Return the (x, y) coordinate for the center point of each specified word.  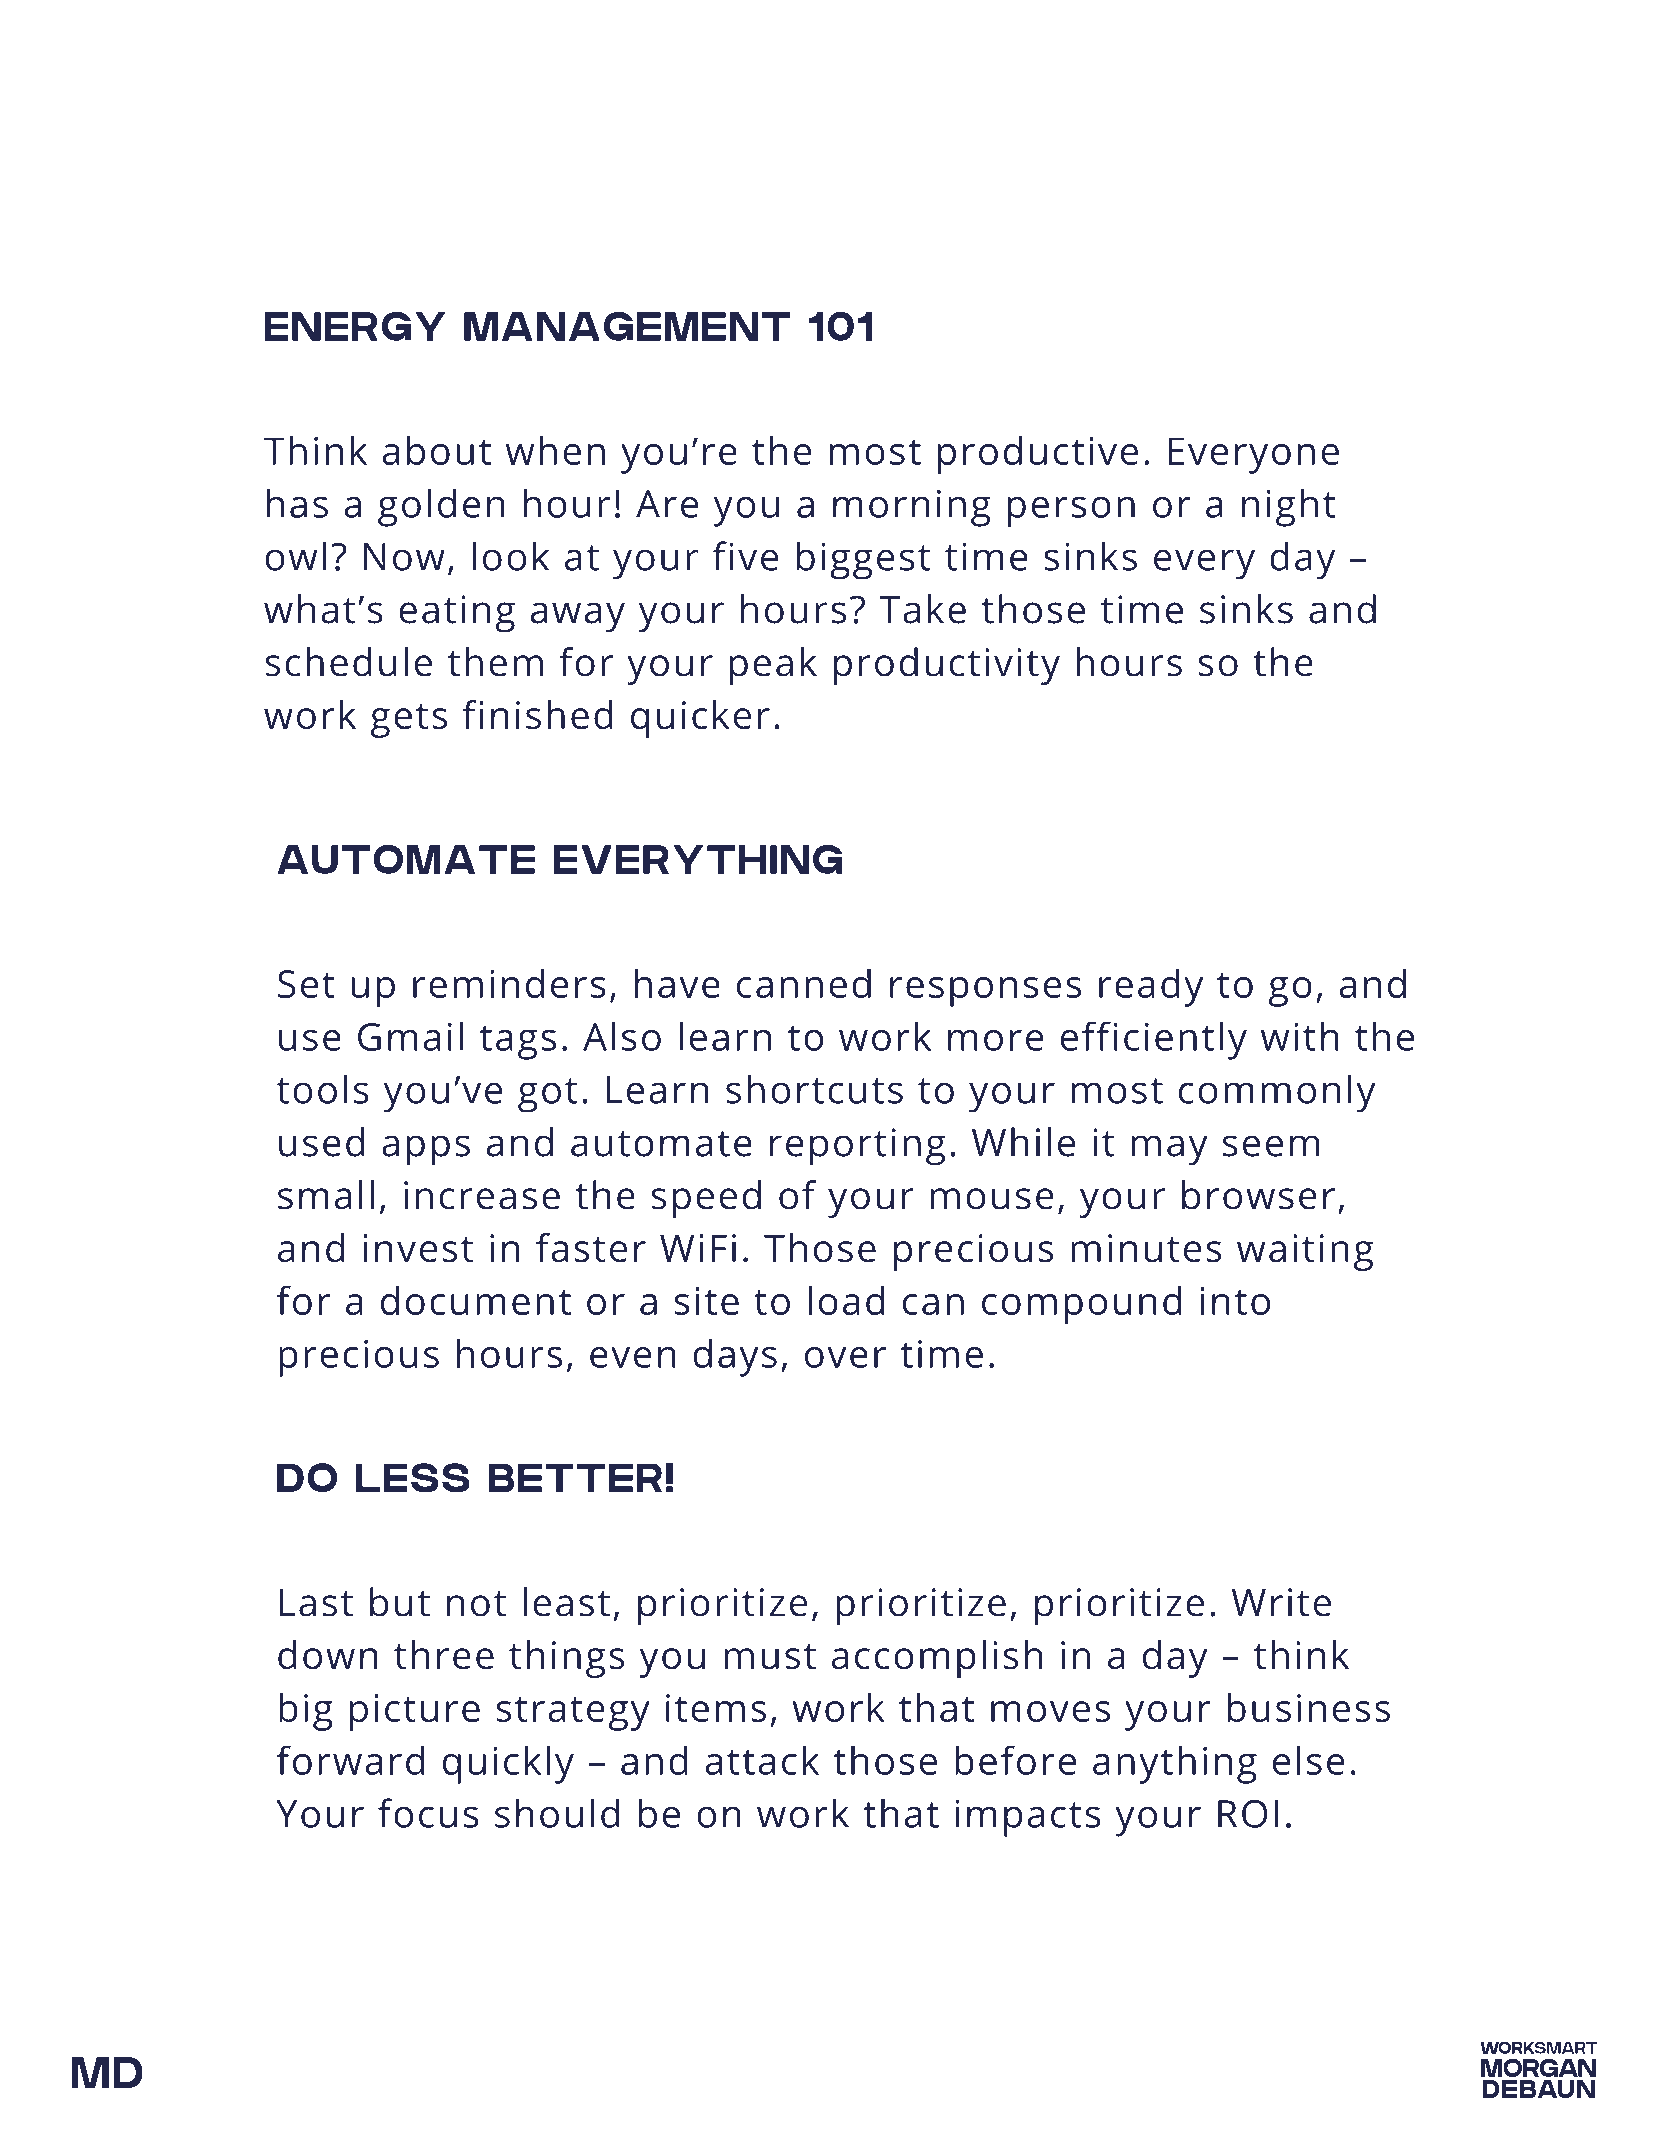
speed (706, 1199)
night (1289, 507)
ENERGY (354, 326)
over (845, 1357)
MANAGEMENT (627, 326)
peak (773, 666)
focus (428, 1813)
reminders (509, 983)
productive (1038, 455)
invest (419, 1248)
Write (1281, 1602)
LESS (413, 1477)
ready (1151, 988)
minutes (1146, 1248)
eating (457, 614)
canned (804, 983)
